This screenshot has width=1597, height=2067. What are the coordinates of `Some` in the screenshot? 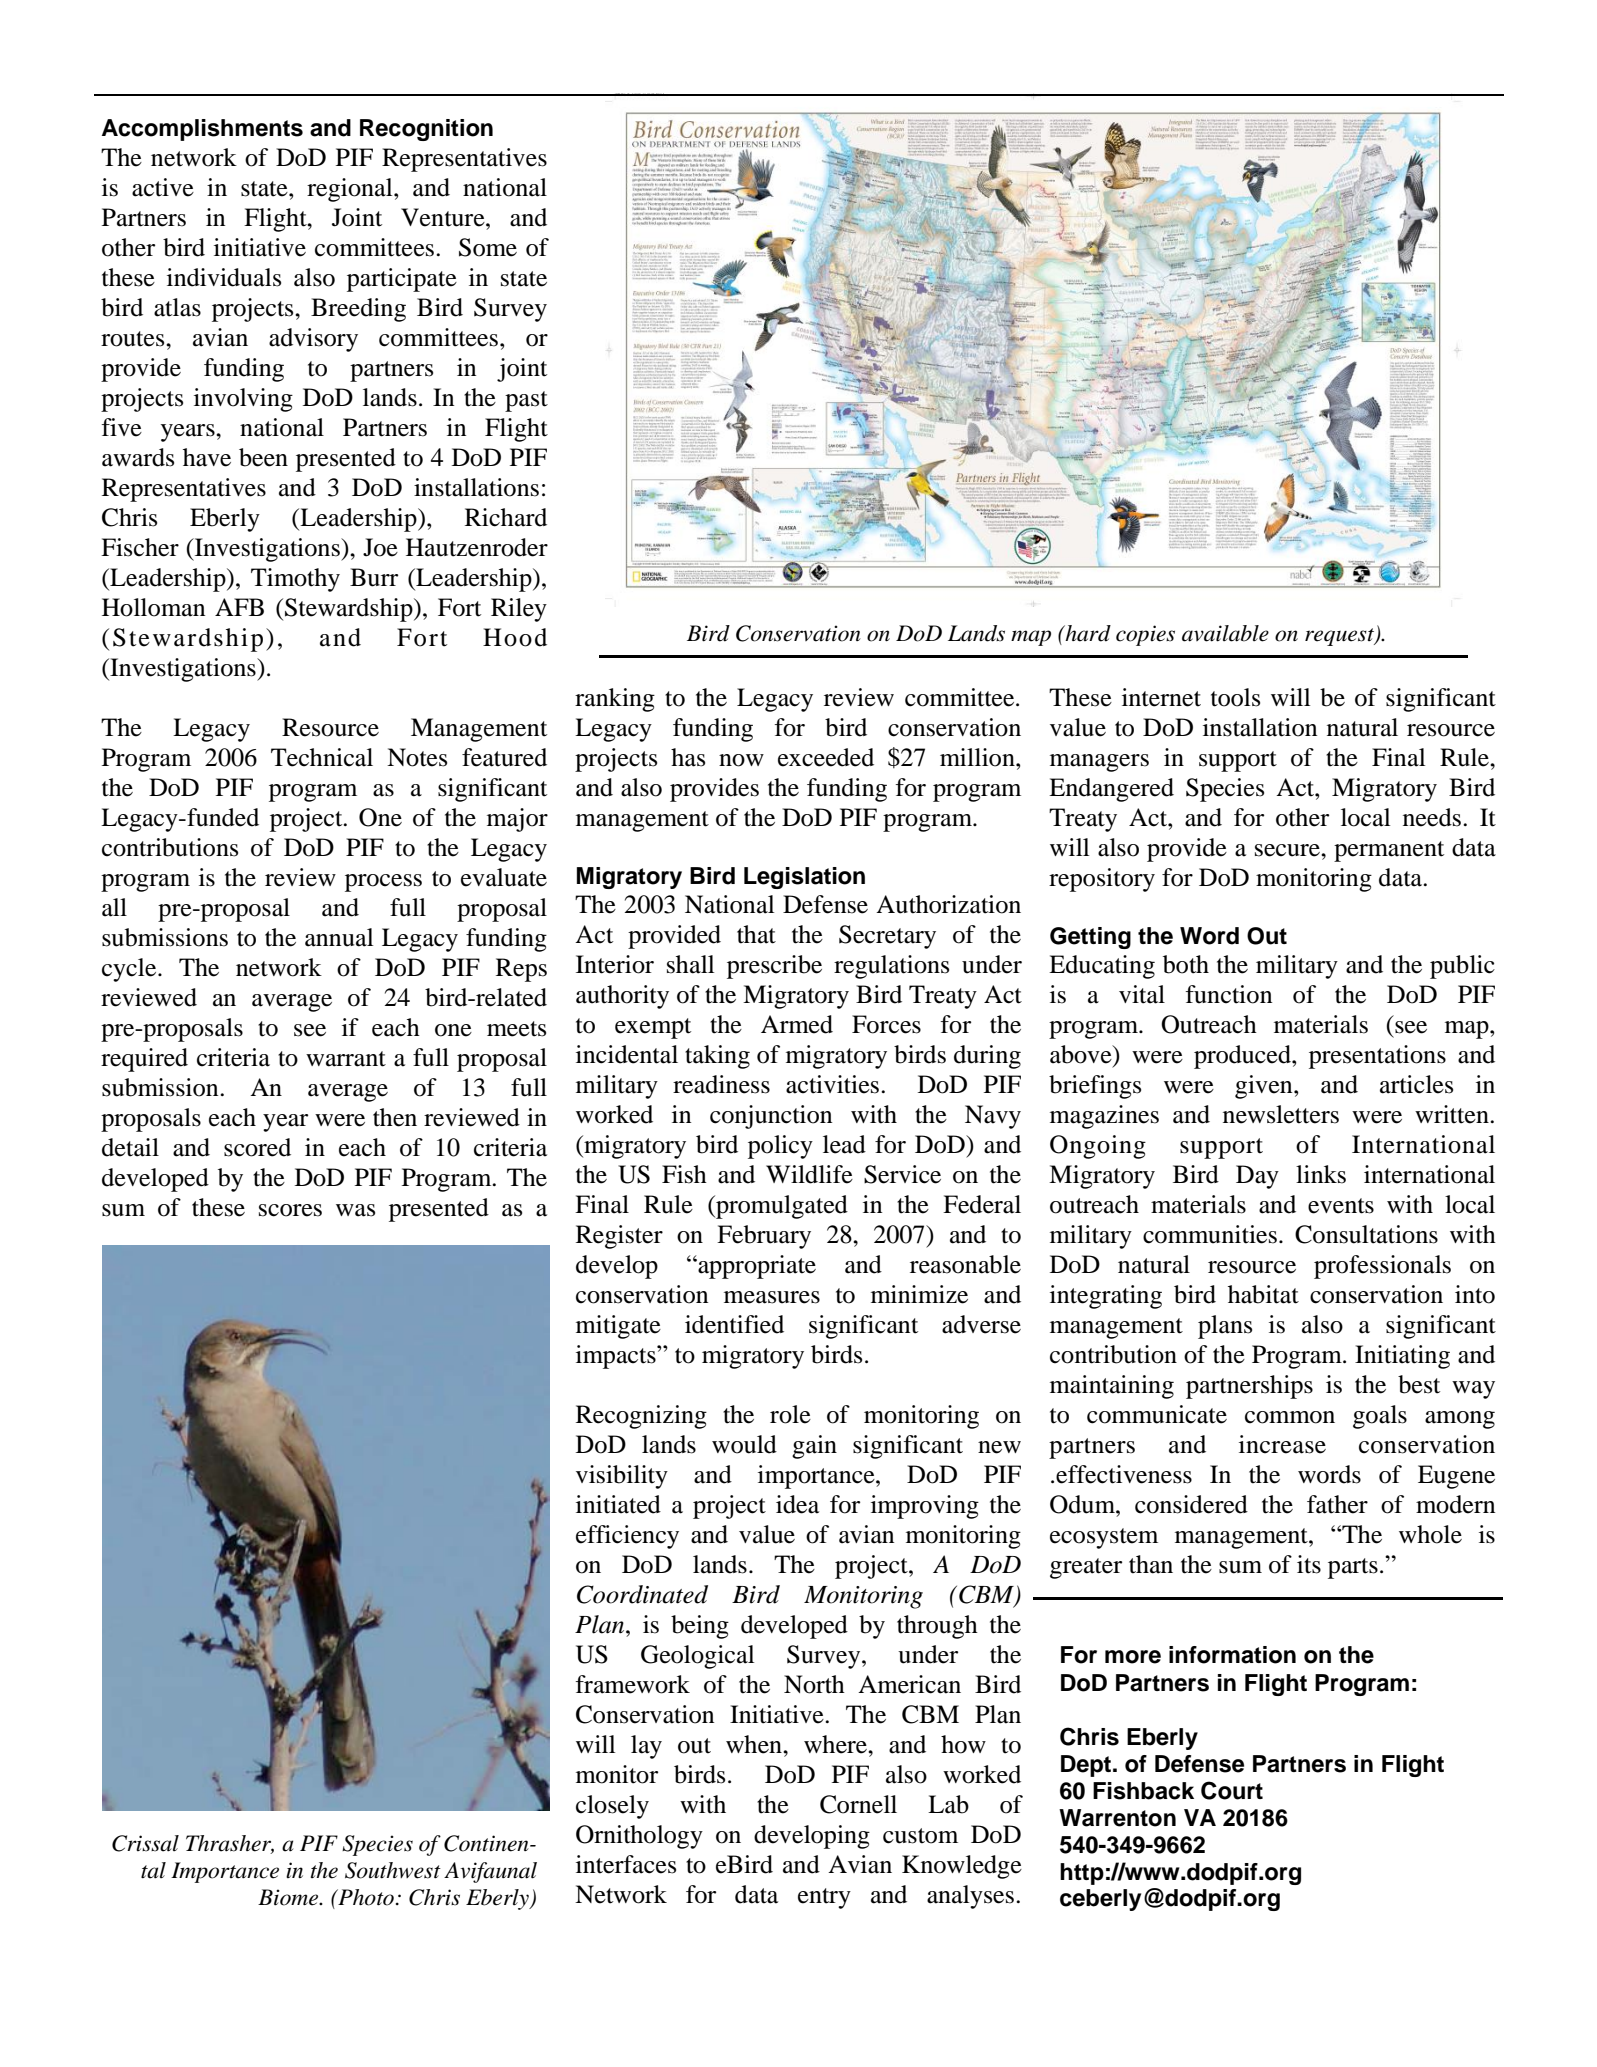 It's located at (488, 247).
